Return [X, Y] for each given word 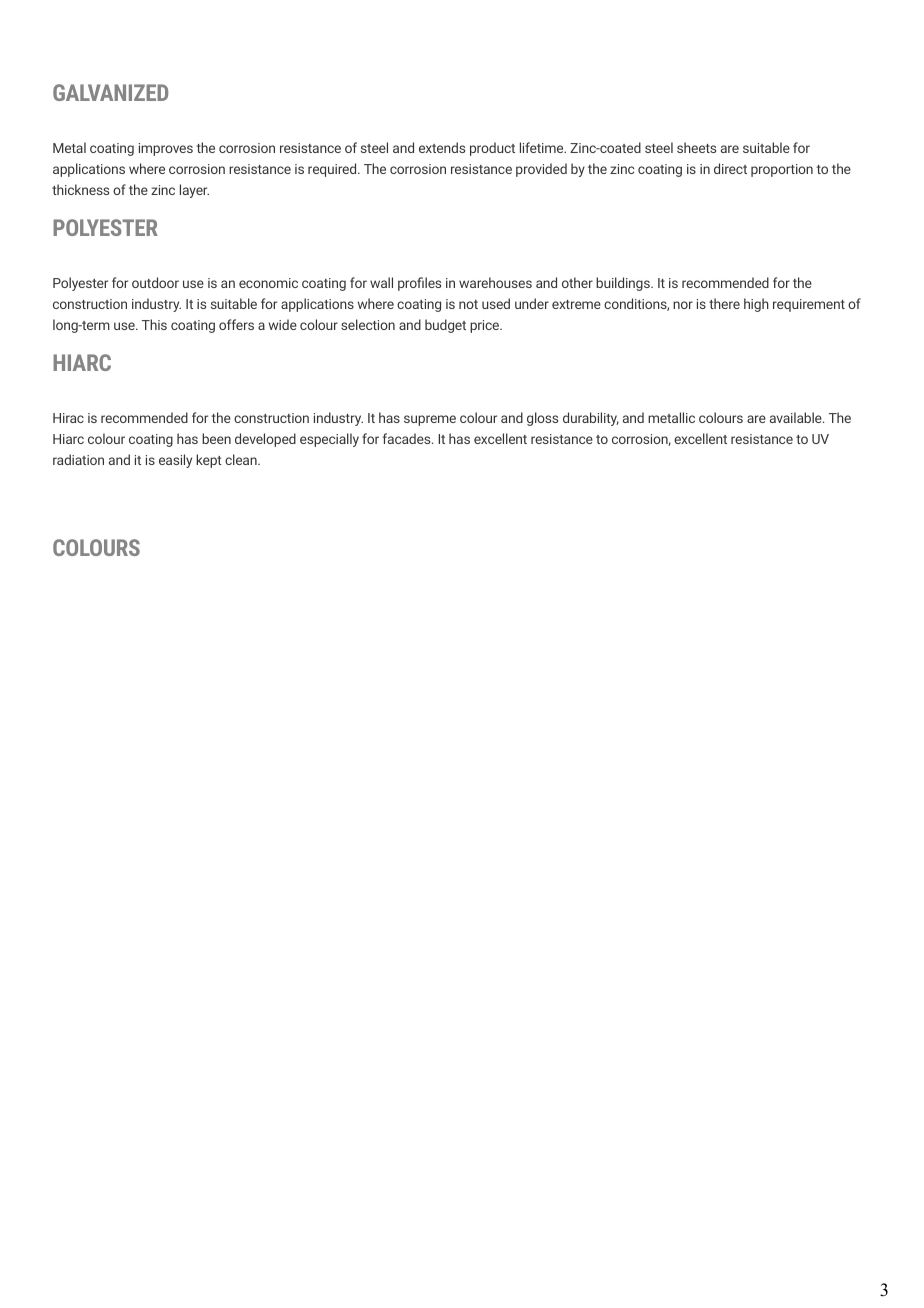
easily [175, 461]
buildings [624, 284]
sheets [696, 147]
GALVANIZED [110, 92]
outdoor [155, 282]
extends [442, 147]
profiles [419, 284]
